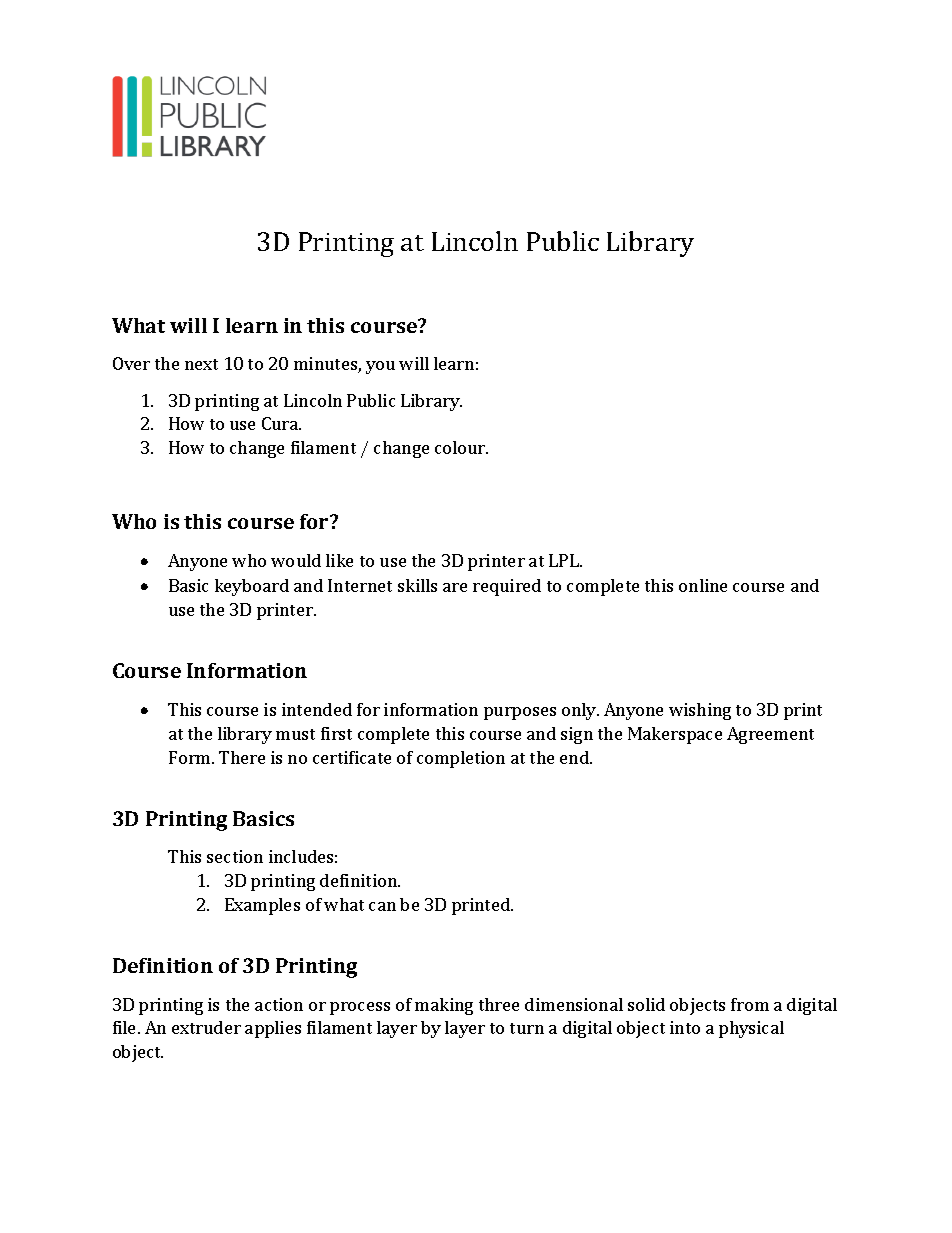 This screenshot has width=952, height=1233. Describe the element at coordinates (685, 1027) in the screenshot. I see `into` at that location.
